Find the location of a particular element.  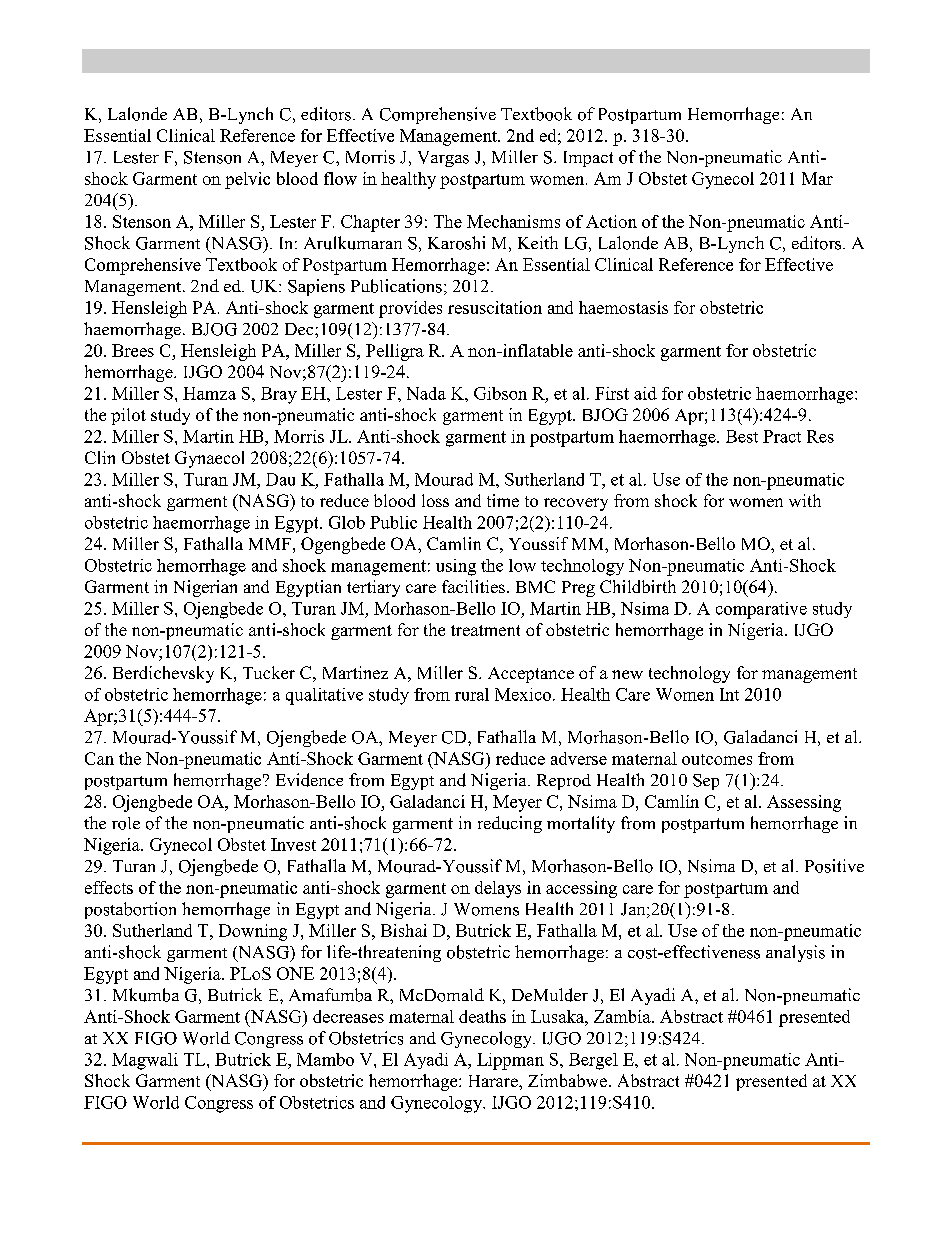

Action is located at coordinates (611, 221).
